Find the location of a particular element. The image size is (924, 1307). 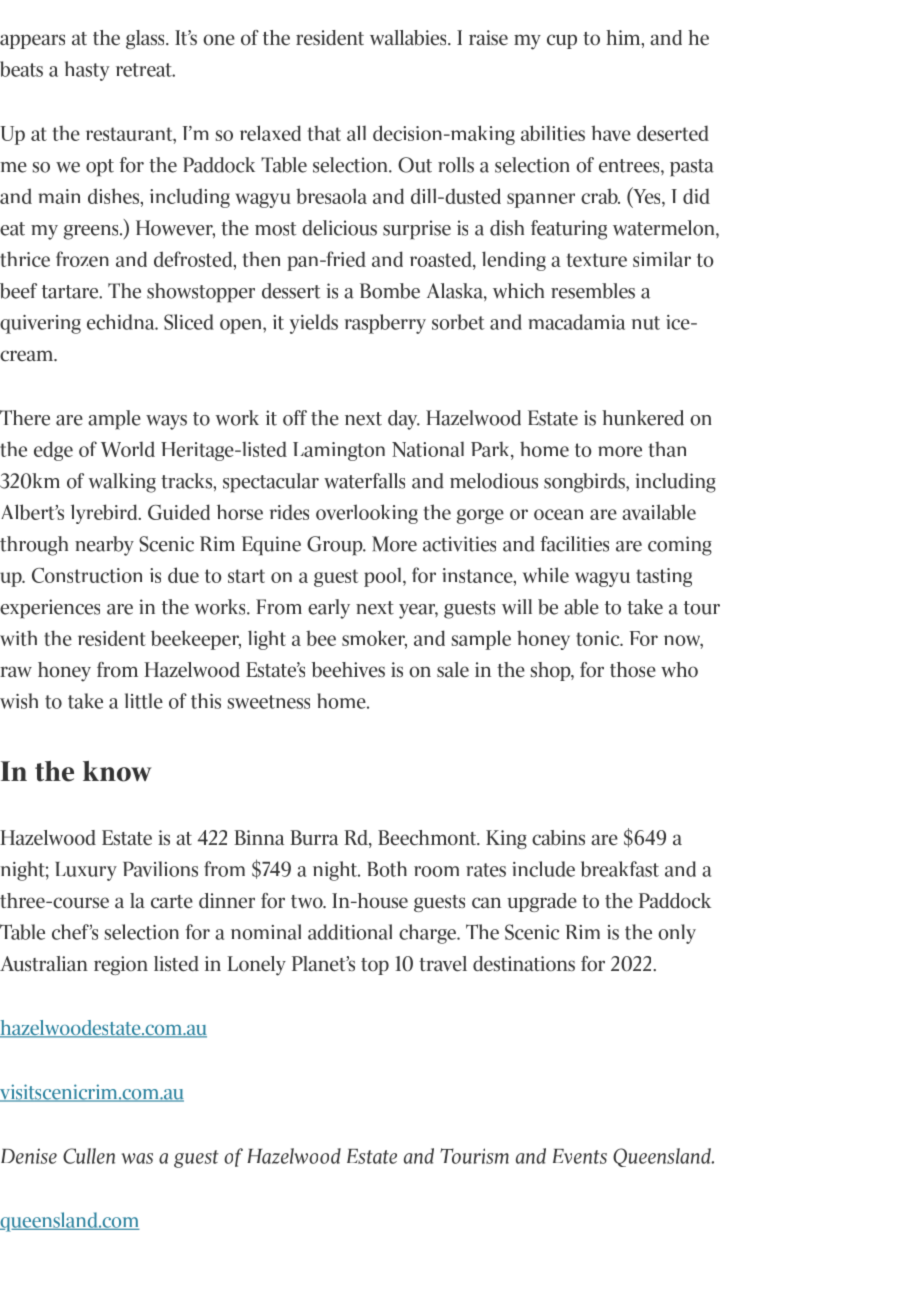

him is located at coordinates (624, 39).
